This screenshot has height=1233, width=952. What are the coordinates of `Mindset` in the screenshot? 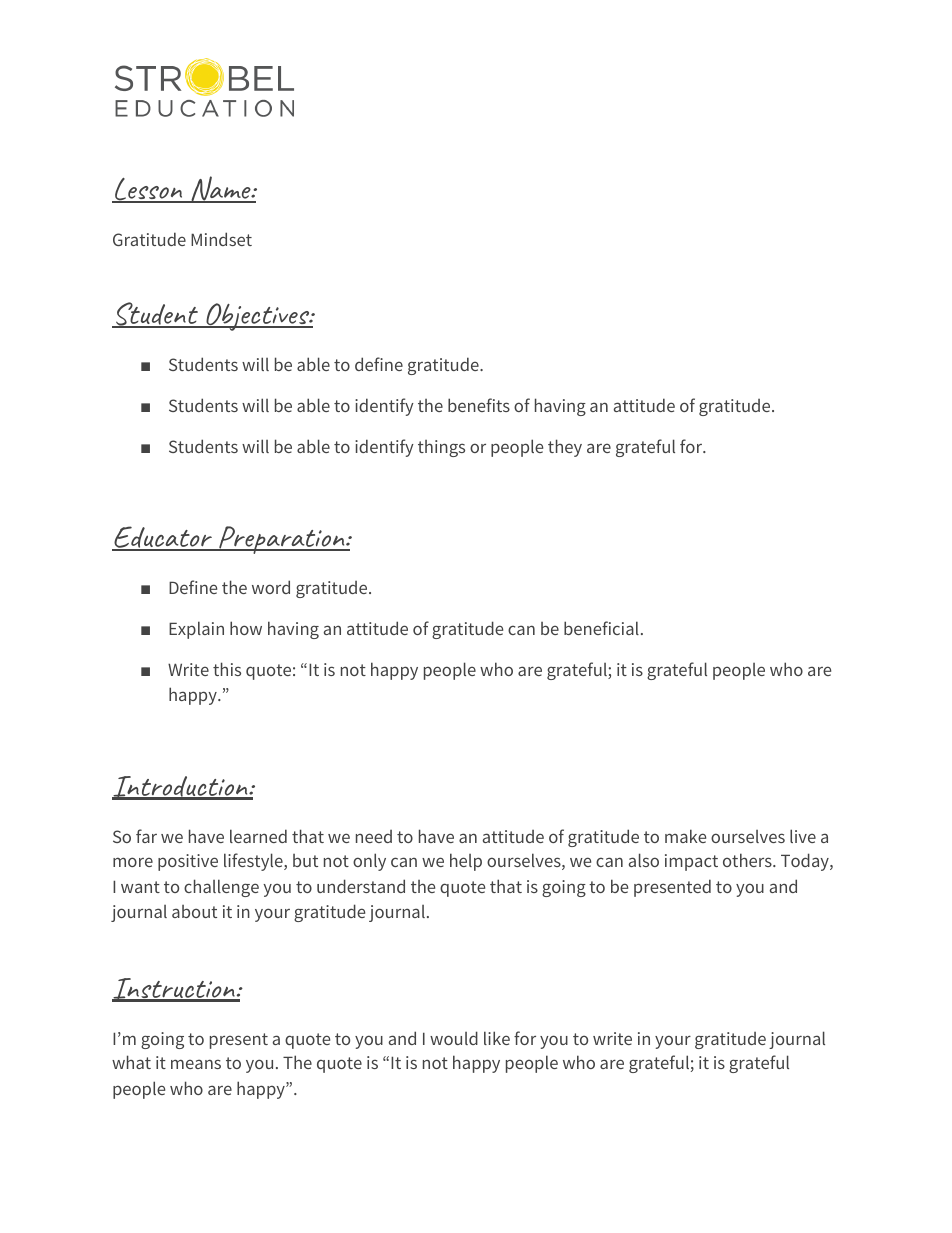 It's located at (221, 239).
